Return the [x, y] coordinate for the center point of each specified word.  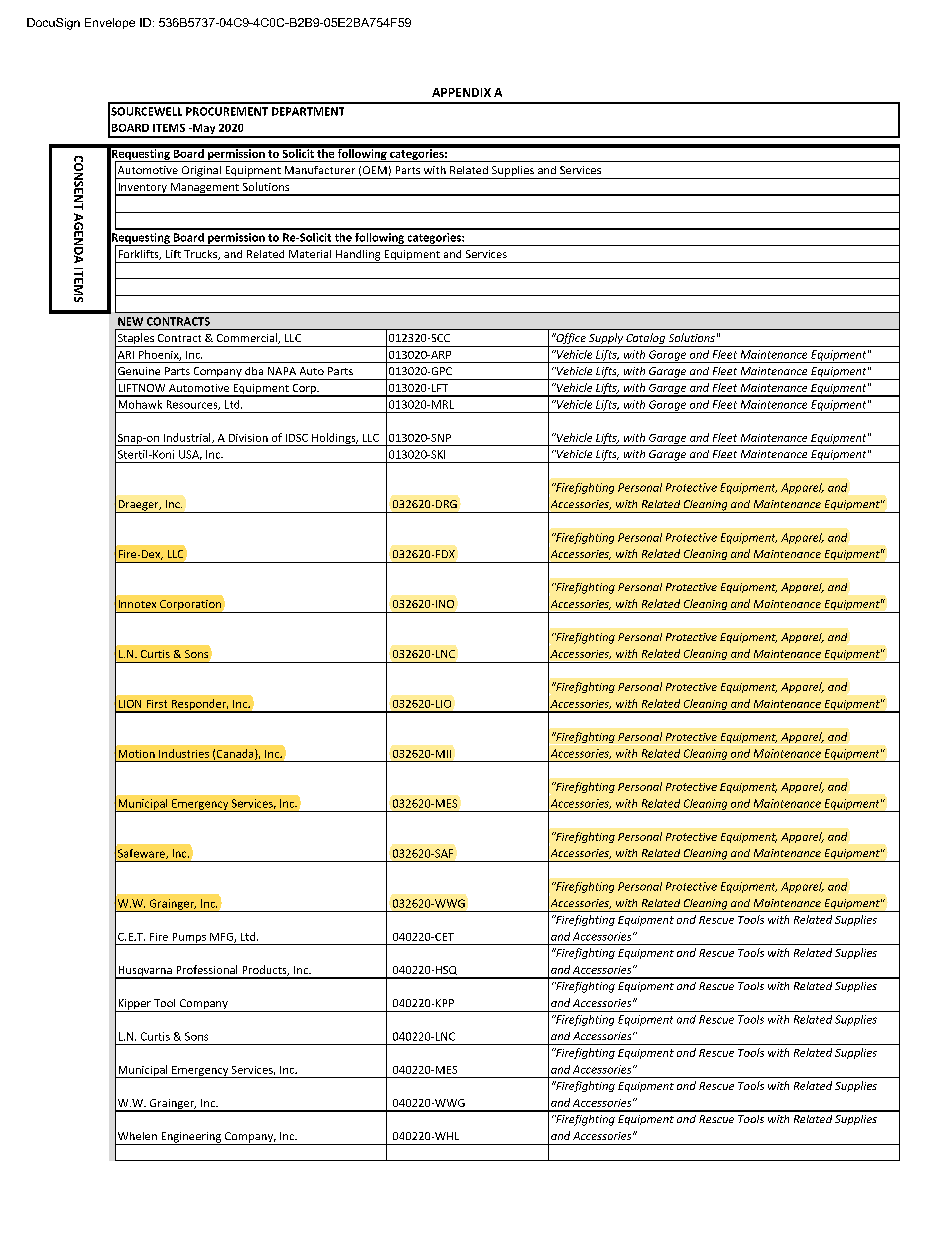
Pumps [189, 939]
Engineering [191, 1138]
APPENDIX [461, 92]
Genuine [139, 371]
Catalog [645, 340]
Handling [358, 256]
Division [248, 438]
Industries [184, 753]
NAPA [282, 371]
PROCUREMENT [227, 111]
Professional [207, 969]
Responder [199, 706]
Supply [606, 340]
